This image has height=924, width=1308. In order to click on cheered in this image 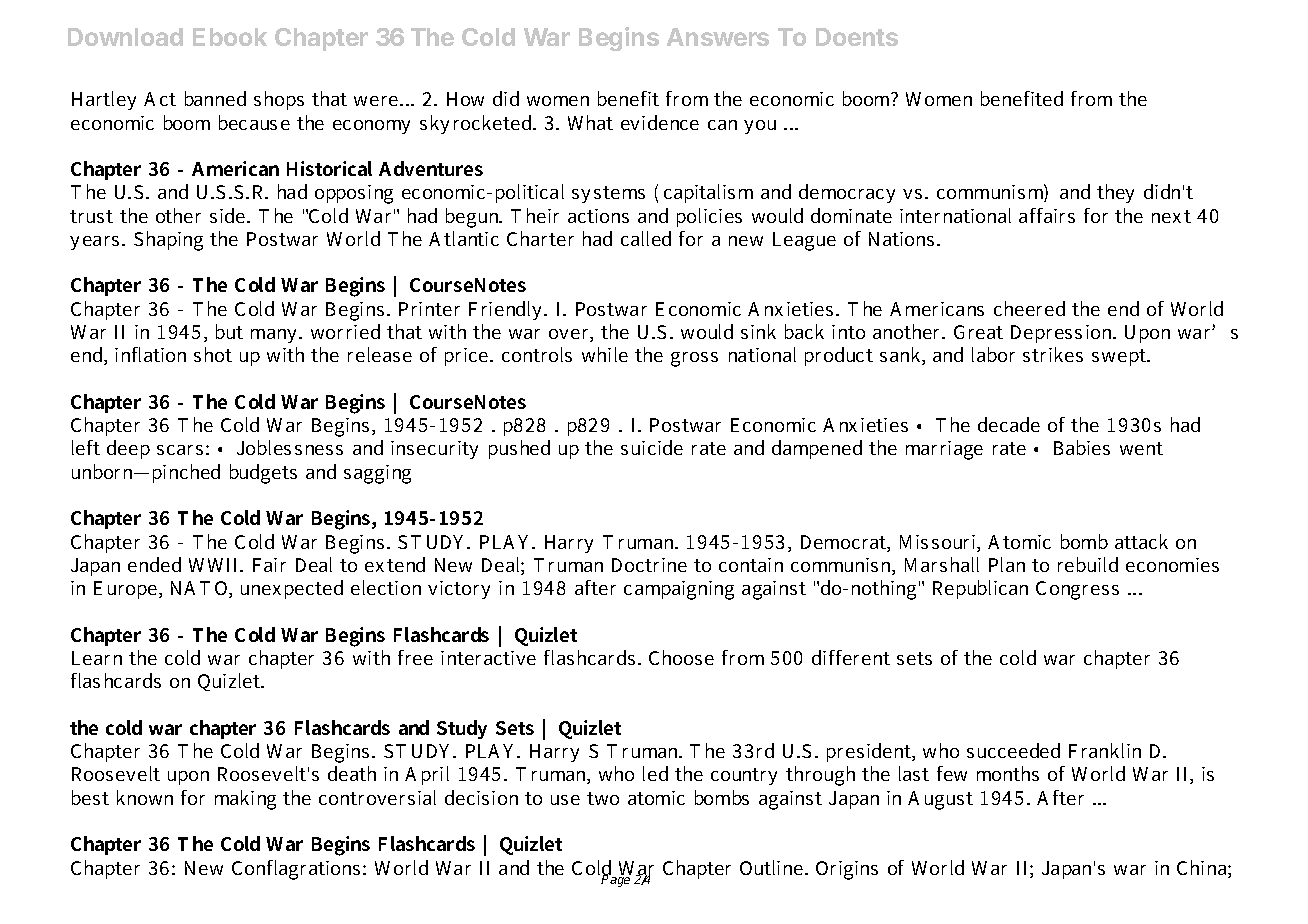, I will do `click(1029, 308)`.
